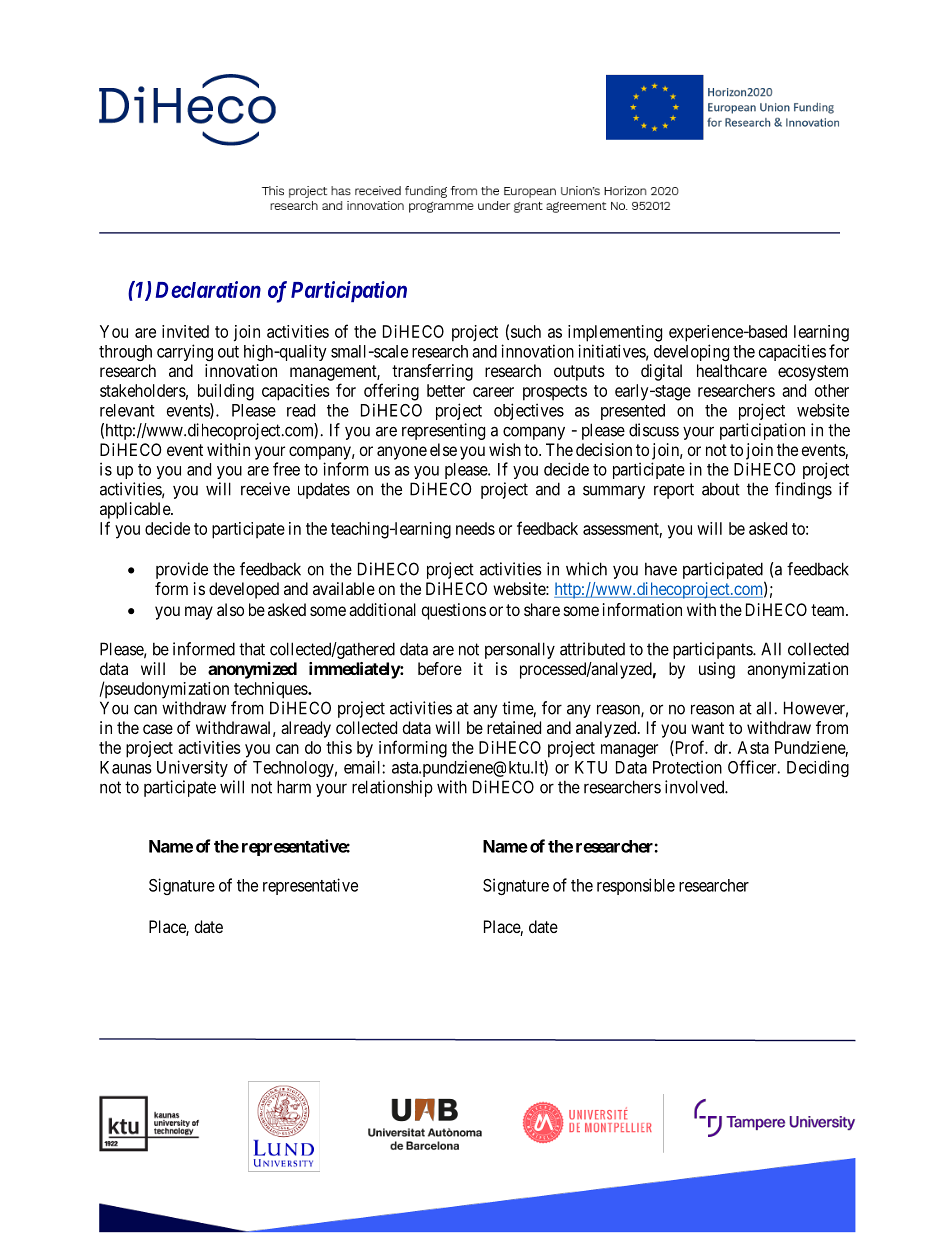 This image has width=952, height=1233. What do you see at coordinates (432, 372) in the image?
I see `transferring` at bounding box center [432, 372].
